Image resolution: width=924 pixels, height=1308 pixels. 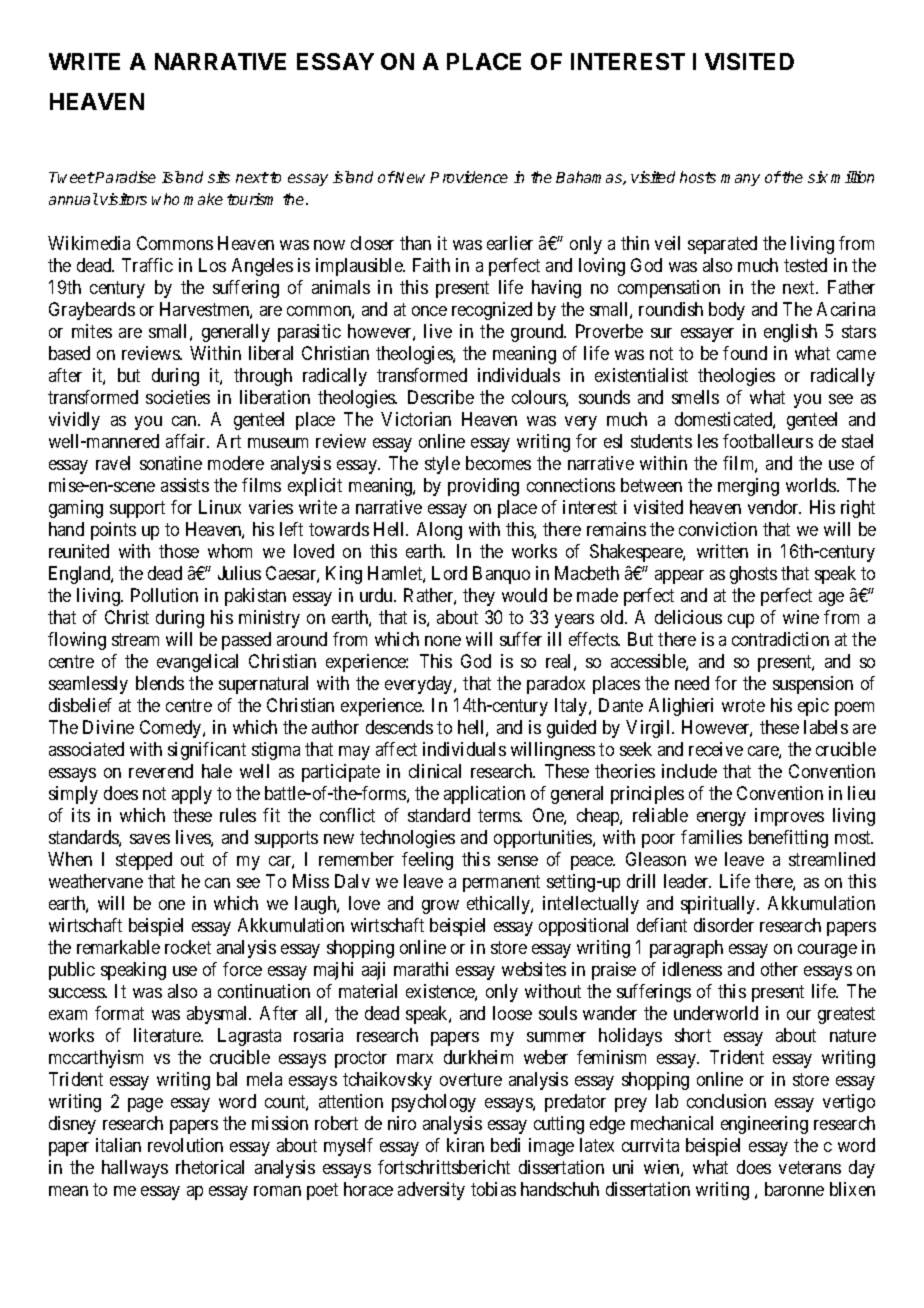 What do you see at coordinates (465, 1145) in the document?
I see `kiran` at bounding box center [465, 1145].
